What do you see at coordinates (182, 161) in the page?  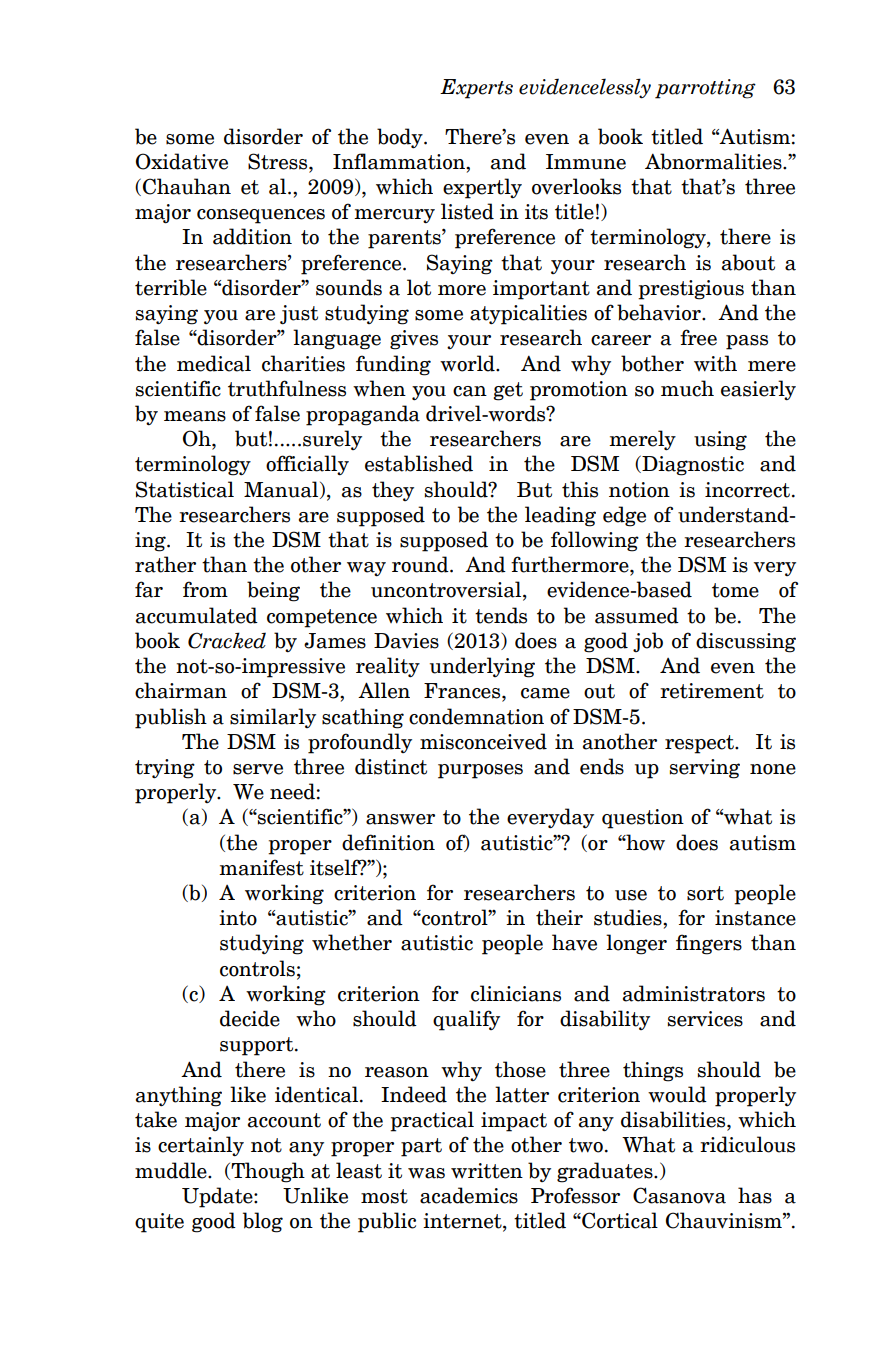 I see `Oxidative` at bounding box center [182, 161].
